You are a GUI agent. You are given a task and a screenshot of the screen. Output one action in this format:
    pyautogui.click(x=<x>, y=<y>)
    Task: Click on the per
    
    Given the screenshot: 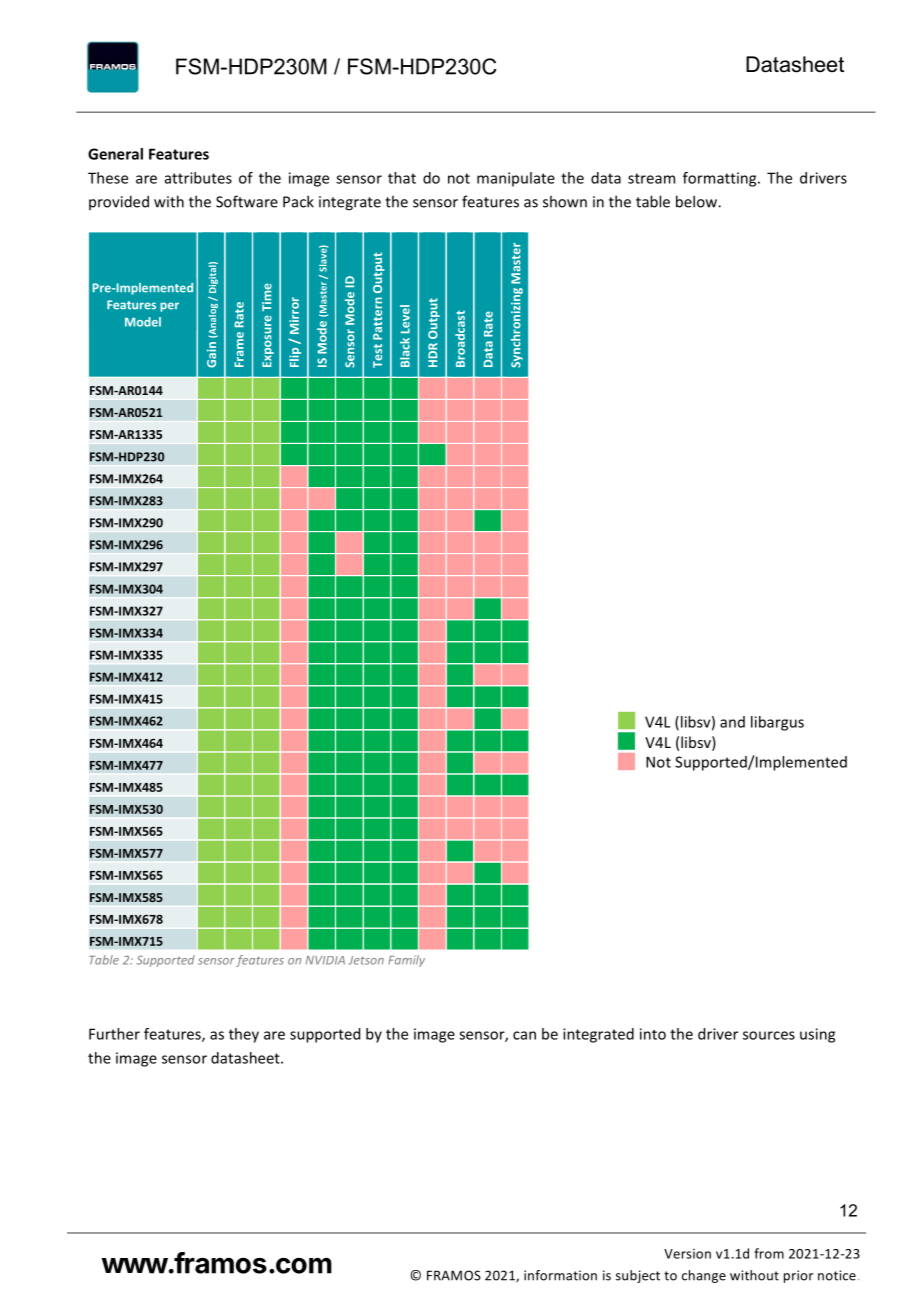 What is the action you would take?
    pyautogui.click(x=169, y=307)
